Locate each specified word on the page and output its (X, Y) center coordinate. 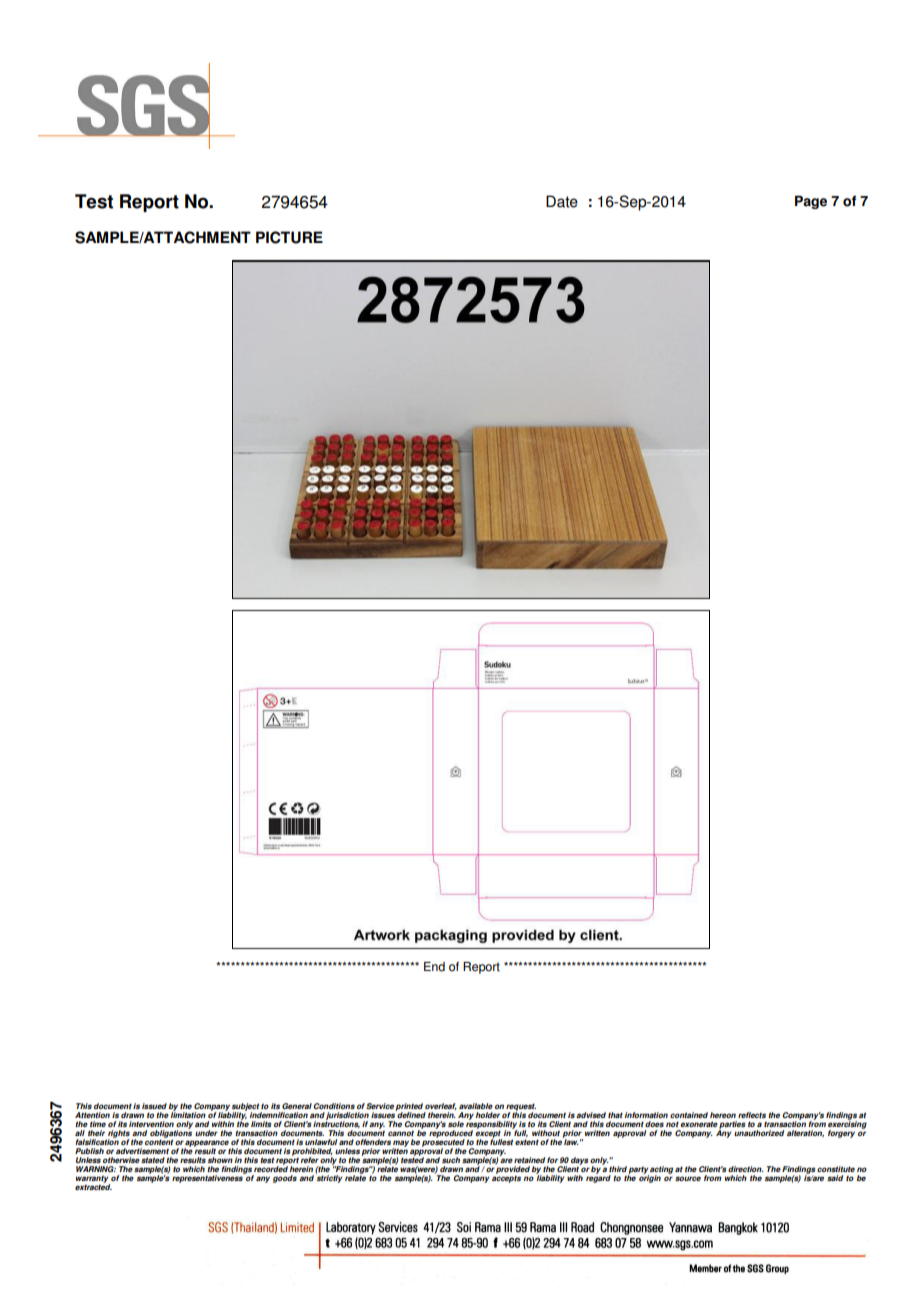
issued (154, 1106)
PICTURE (289, 237)
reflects (752, 1115)
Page (811, 202)
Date (562, 201)
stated (153, 1160)
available (476, 1106)
